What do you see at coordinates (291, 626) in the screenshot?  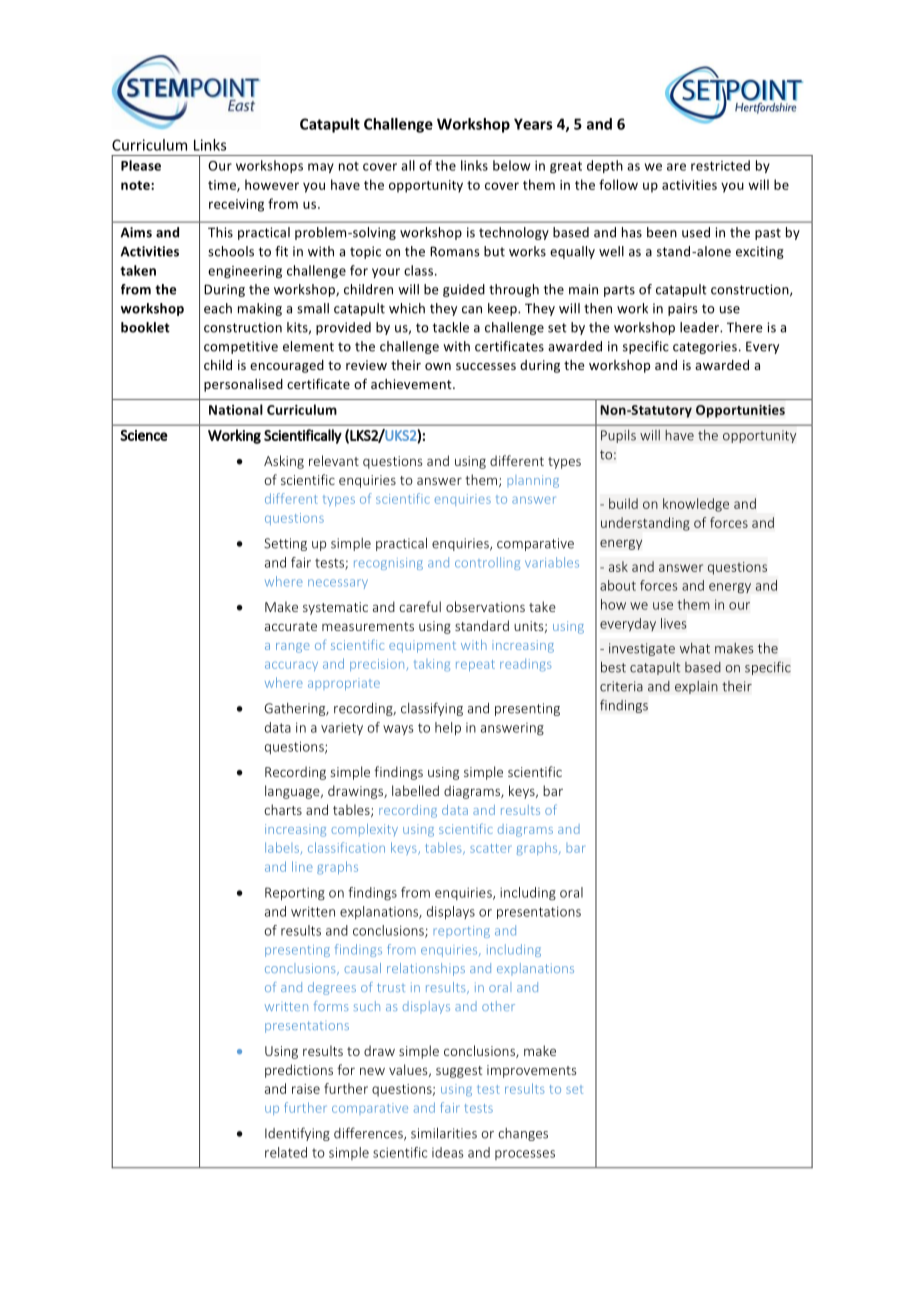 I see `accurate` at bounding box center [291, 626].
